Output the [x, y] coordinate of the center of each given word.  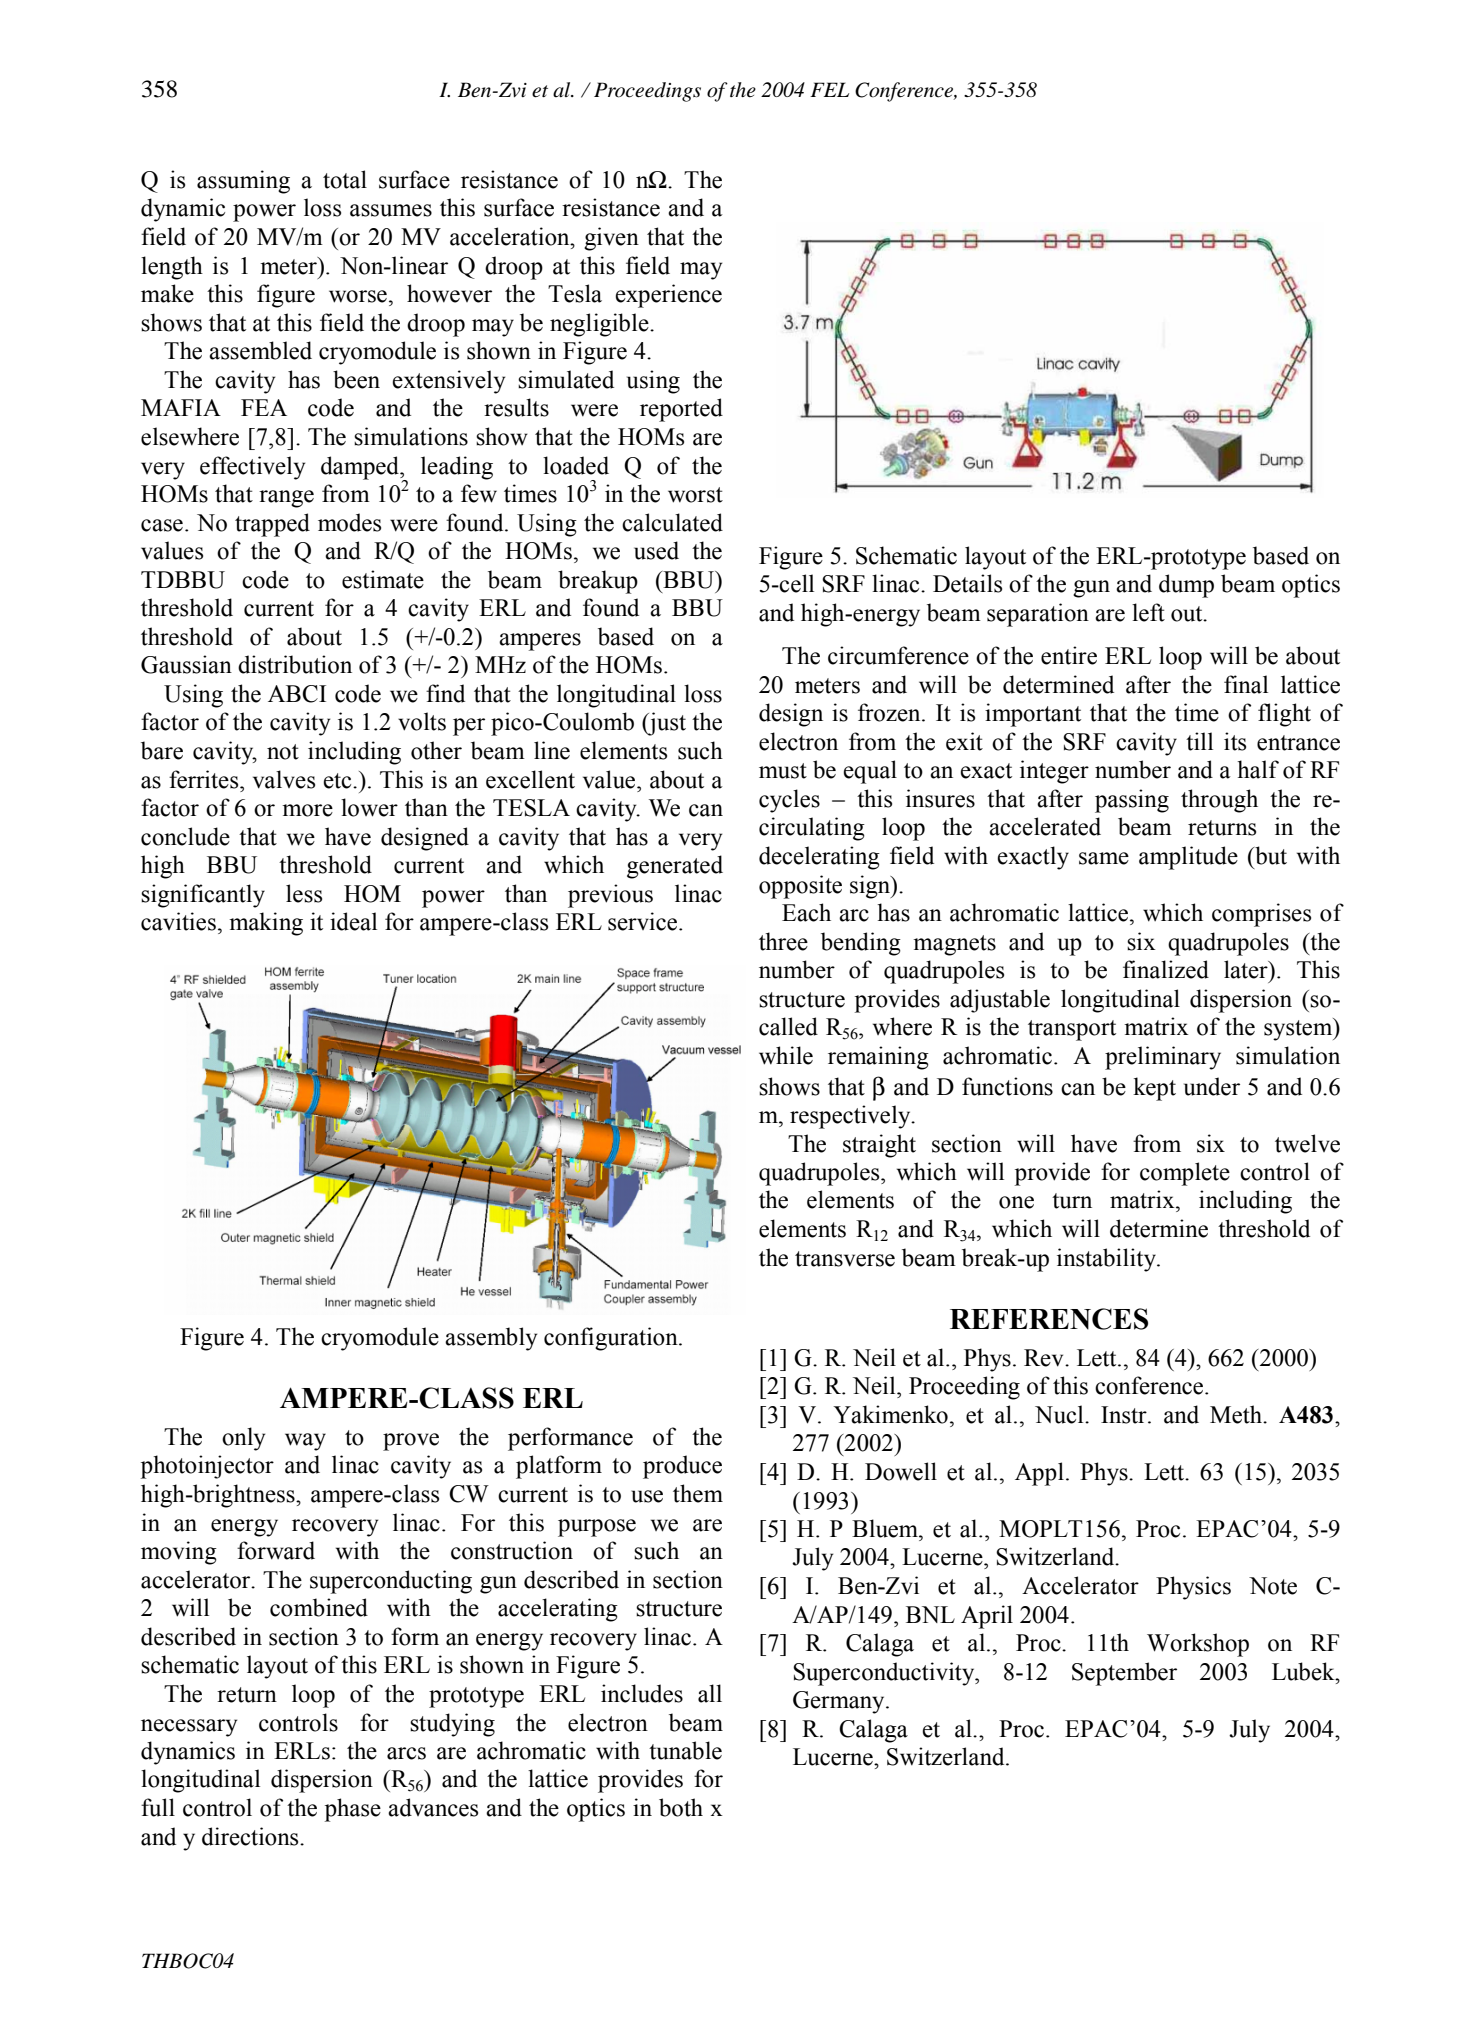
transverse [845, 1259]
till [1199, 741]
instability [1107, 1260]
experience [668, 296]
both [681, 1807]
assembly [491, 1339]
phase [353, 1810]
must [783, 771]
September [1124, 1674]
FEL [829, 89]
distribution [295, 664]
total [345, 179]
